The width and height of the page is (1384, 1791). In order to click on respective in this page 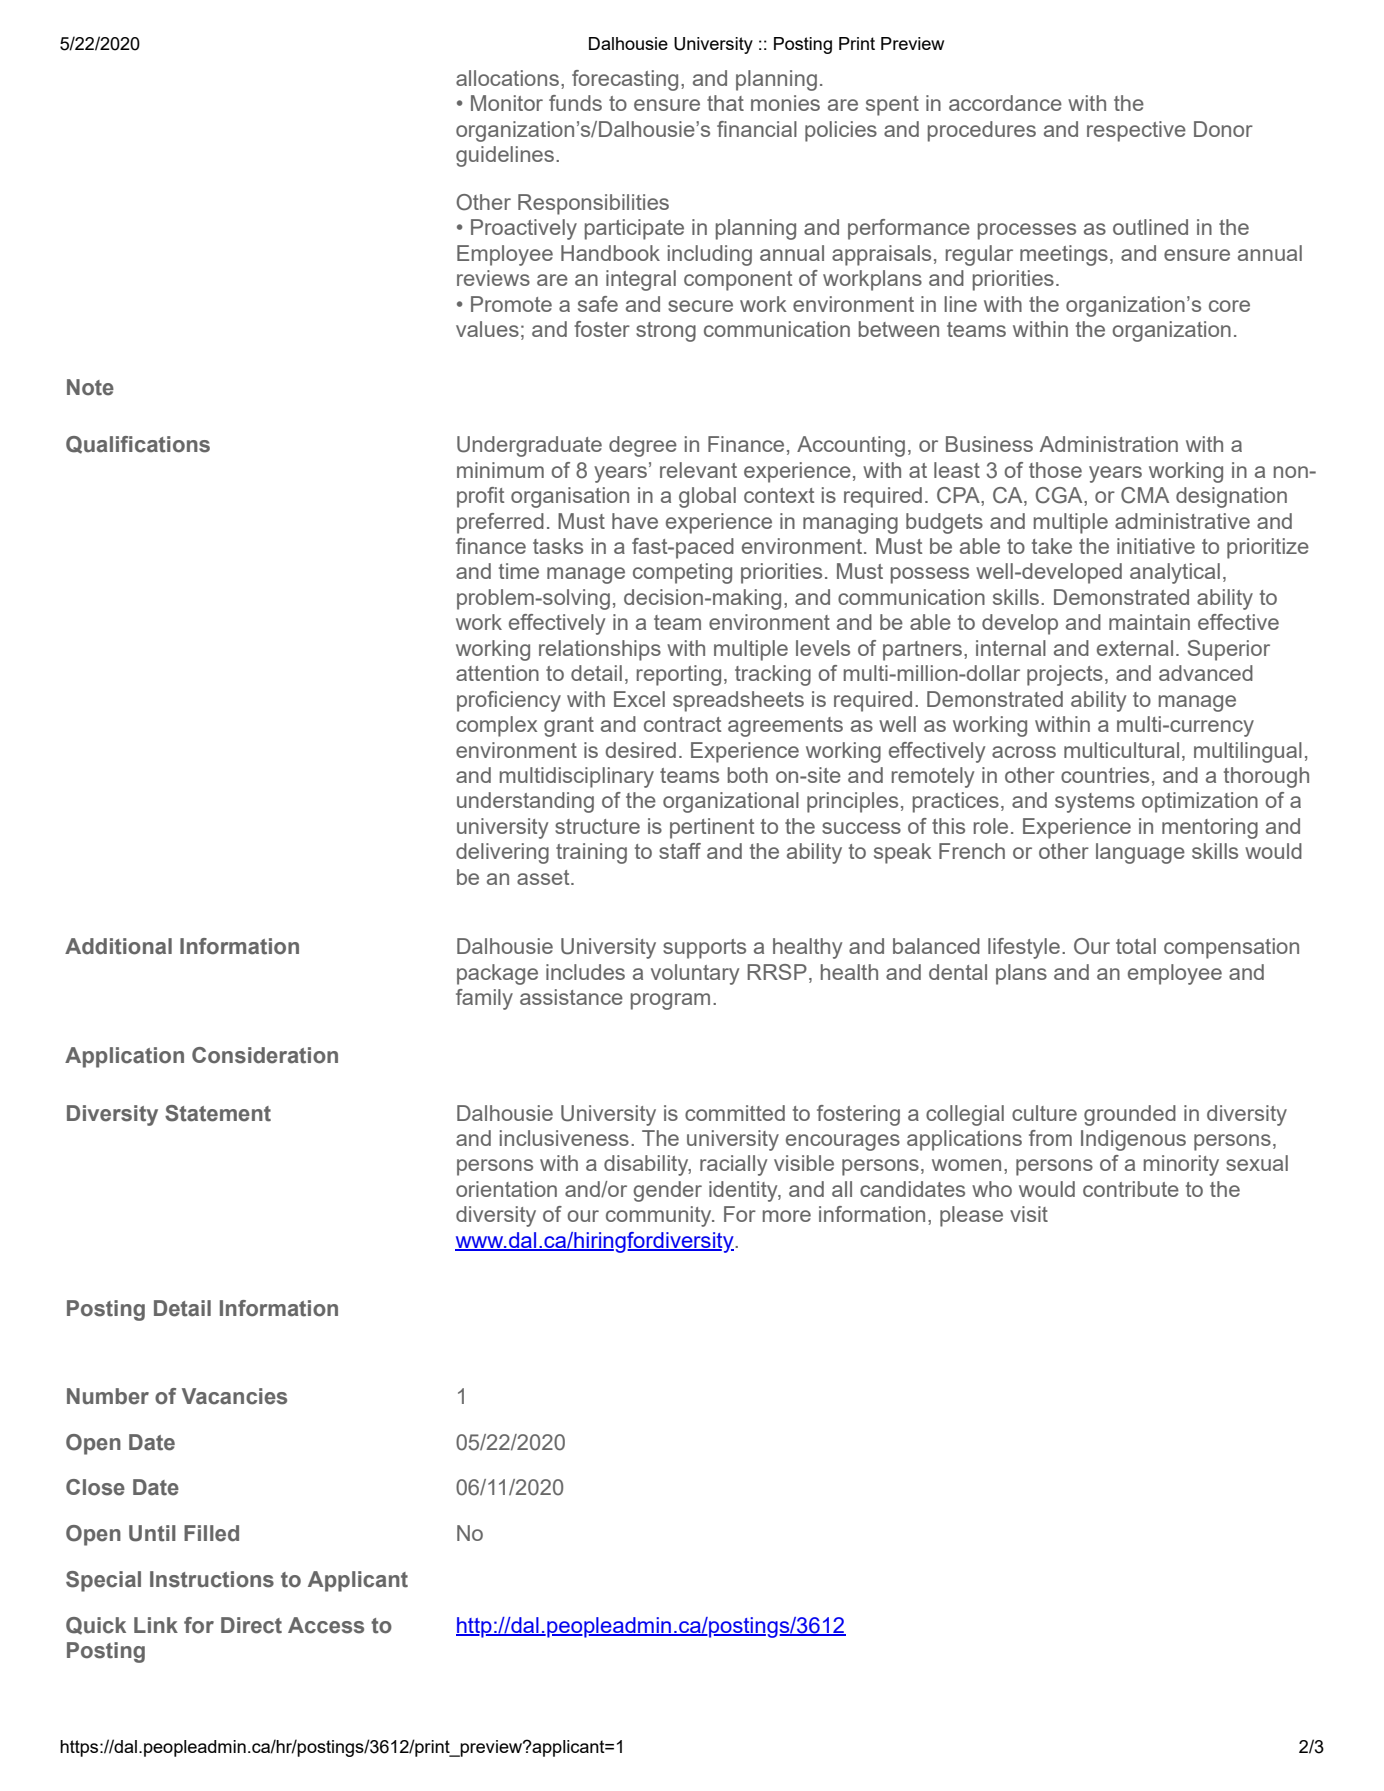, I will do `click(1136, 131)`.
